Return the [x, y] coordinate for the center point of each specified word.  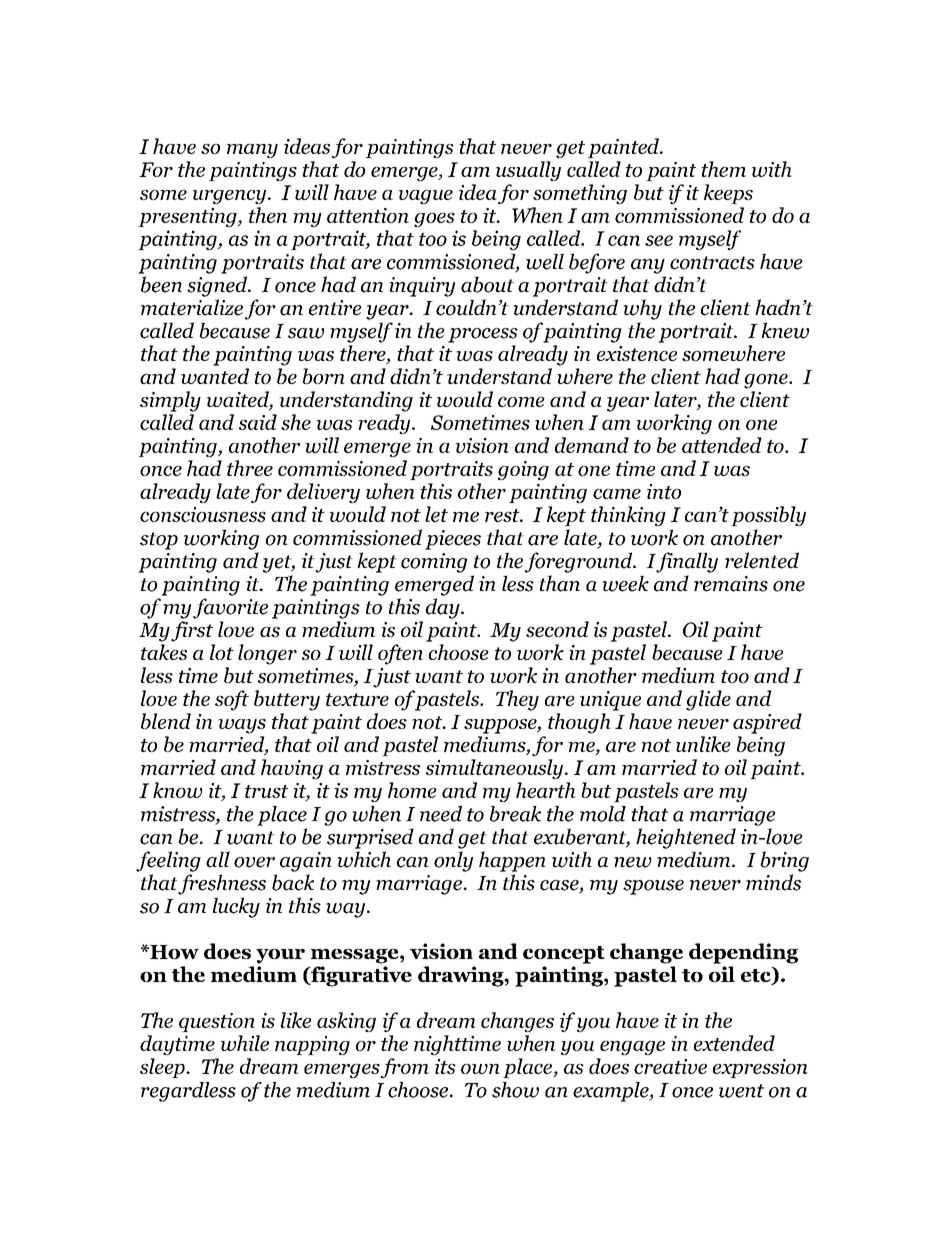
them [723, 169]
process [483, 335]
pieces [453, 540]
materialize [192, 307]
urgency [231, 197]
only [453, 861]
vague [425, 197]
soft [232, 700]
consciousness [203, 514]
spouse [653, 887]
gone [767, 381]
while [245, 1043]
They [517, 700]
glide [708, 700]
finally [687, 562]
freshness [222, 884]
